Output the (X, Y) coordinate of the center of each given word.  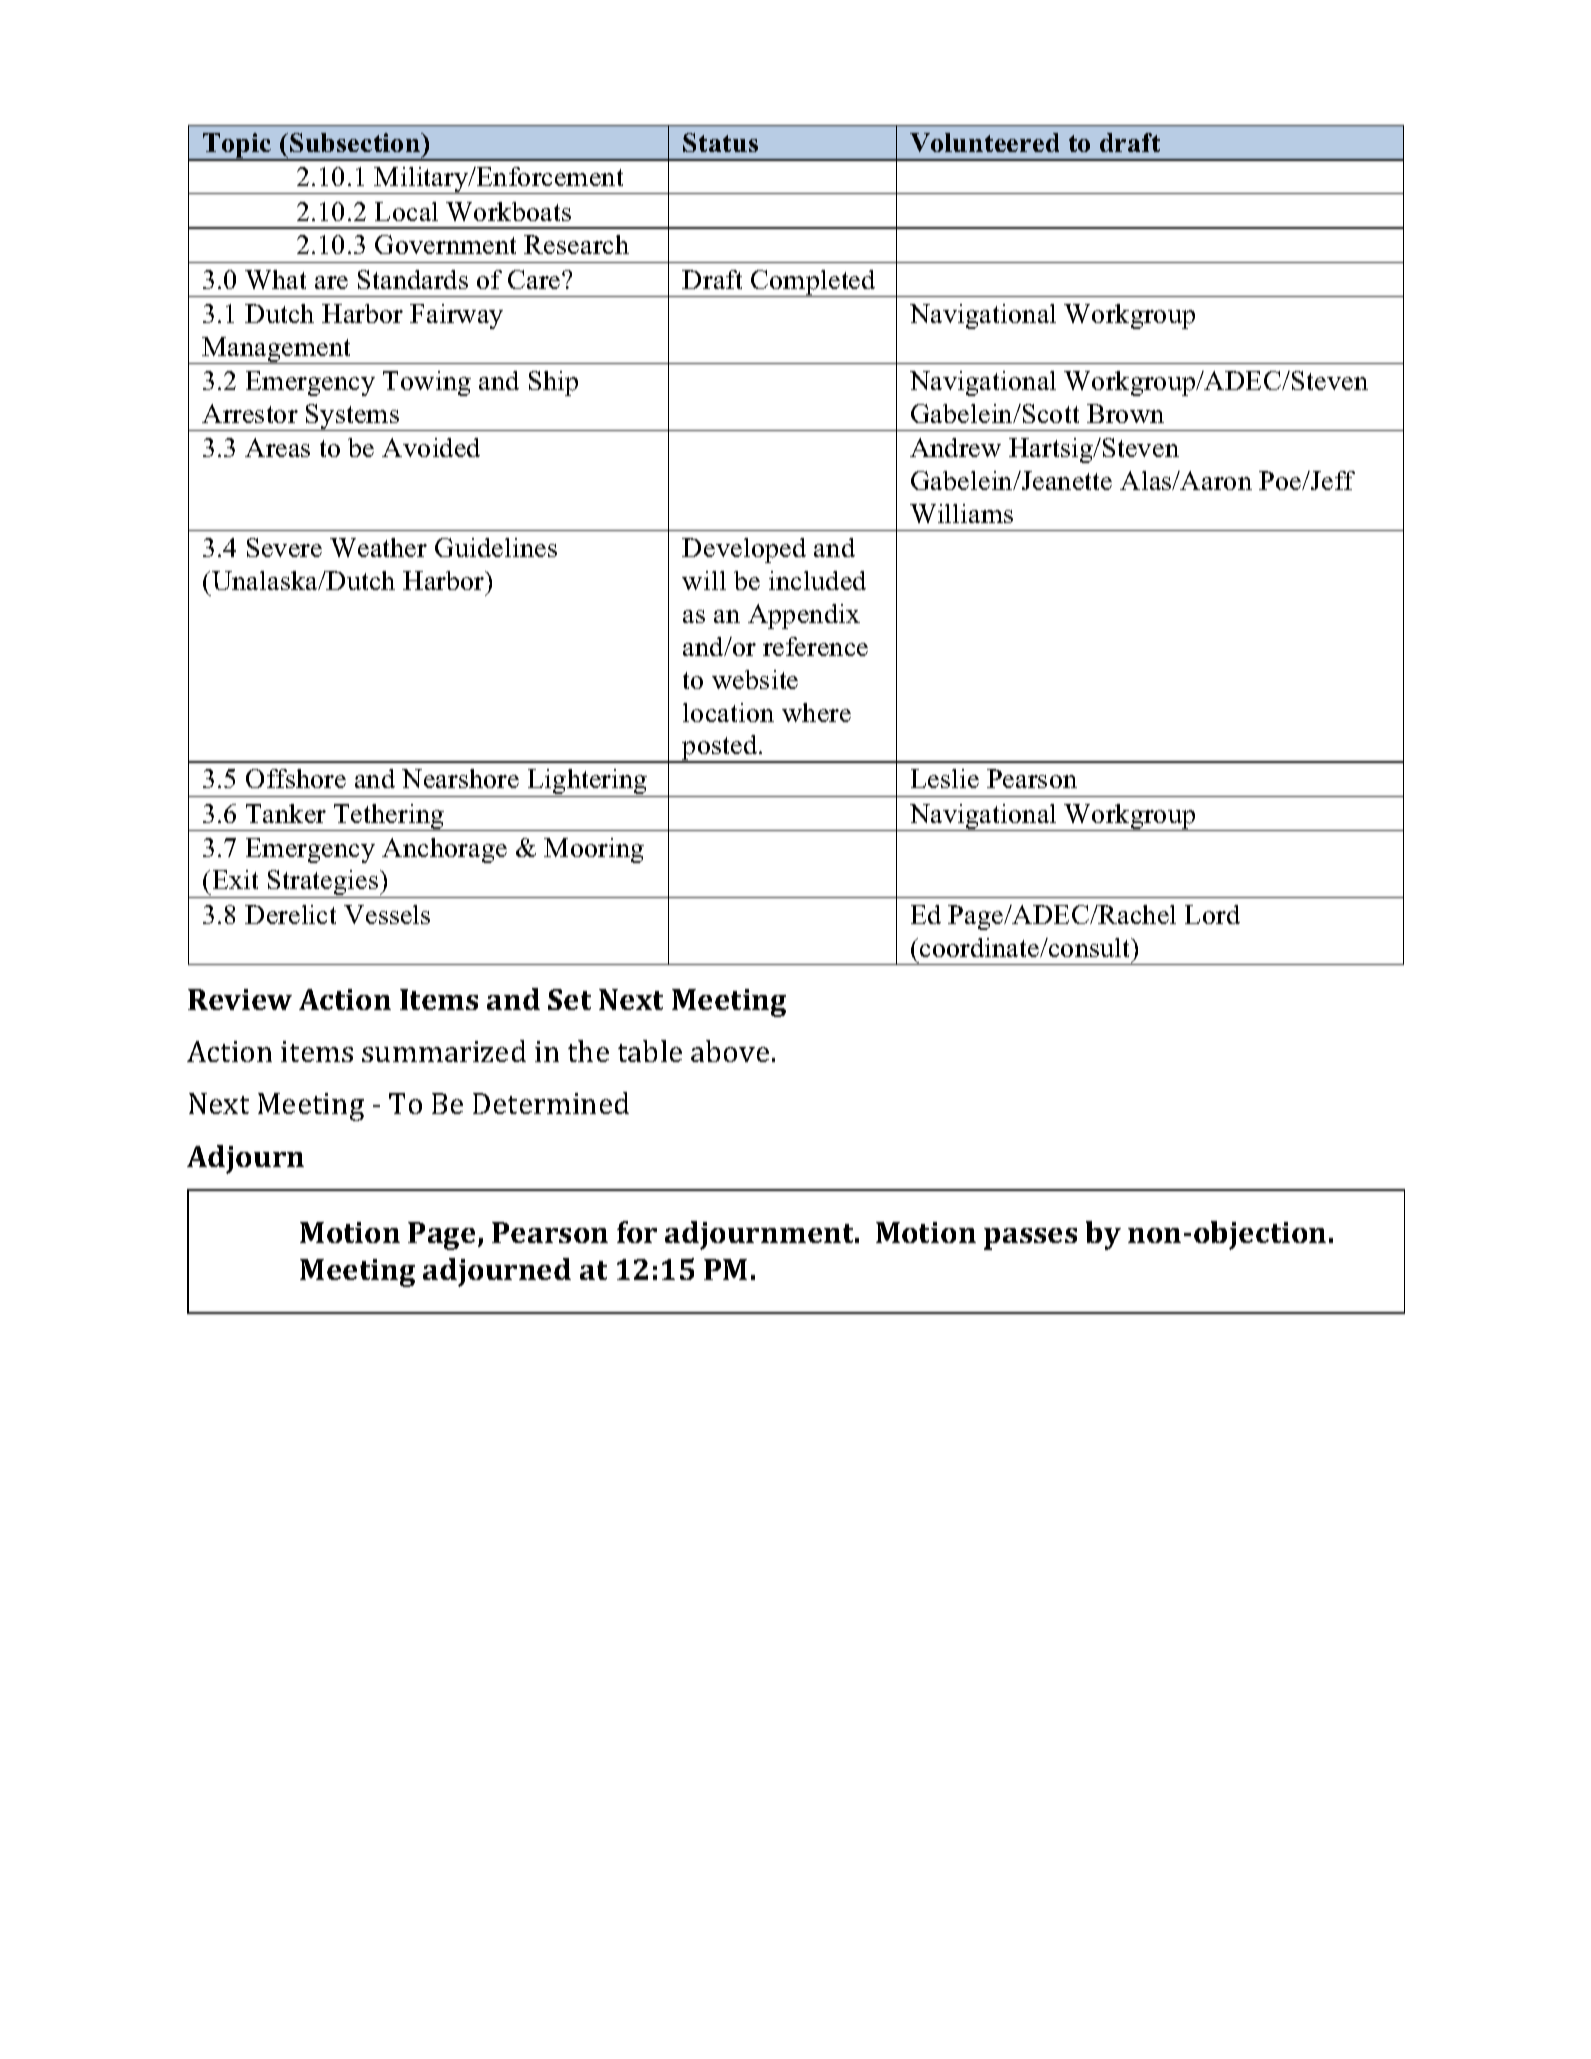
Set (569, 999)
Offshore (296, 778)
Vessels (387, 914)
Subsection (356, 142)
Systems (353, 417)
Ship (553, 383)
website (755, 679)
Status (720, 142)
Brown (1125, 413)
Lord (1212, 914)
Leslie (945, 778)
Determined (551, 1103)
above (730, 1051)
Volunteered (984, 142)
